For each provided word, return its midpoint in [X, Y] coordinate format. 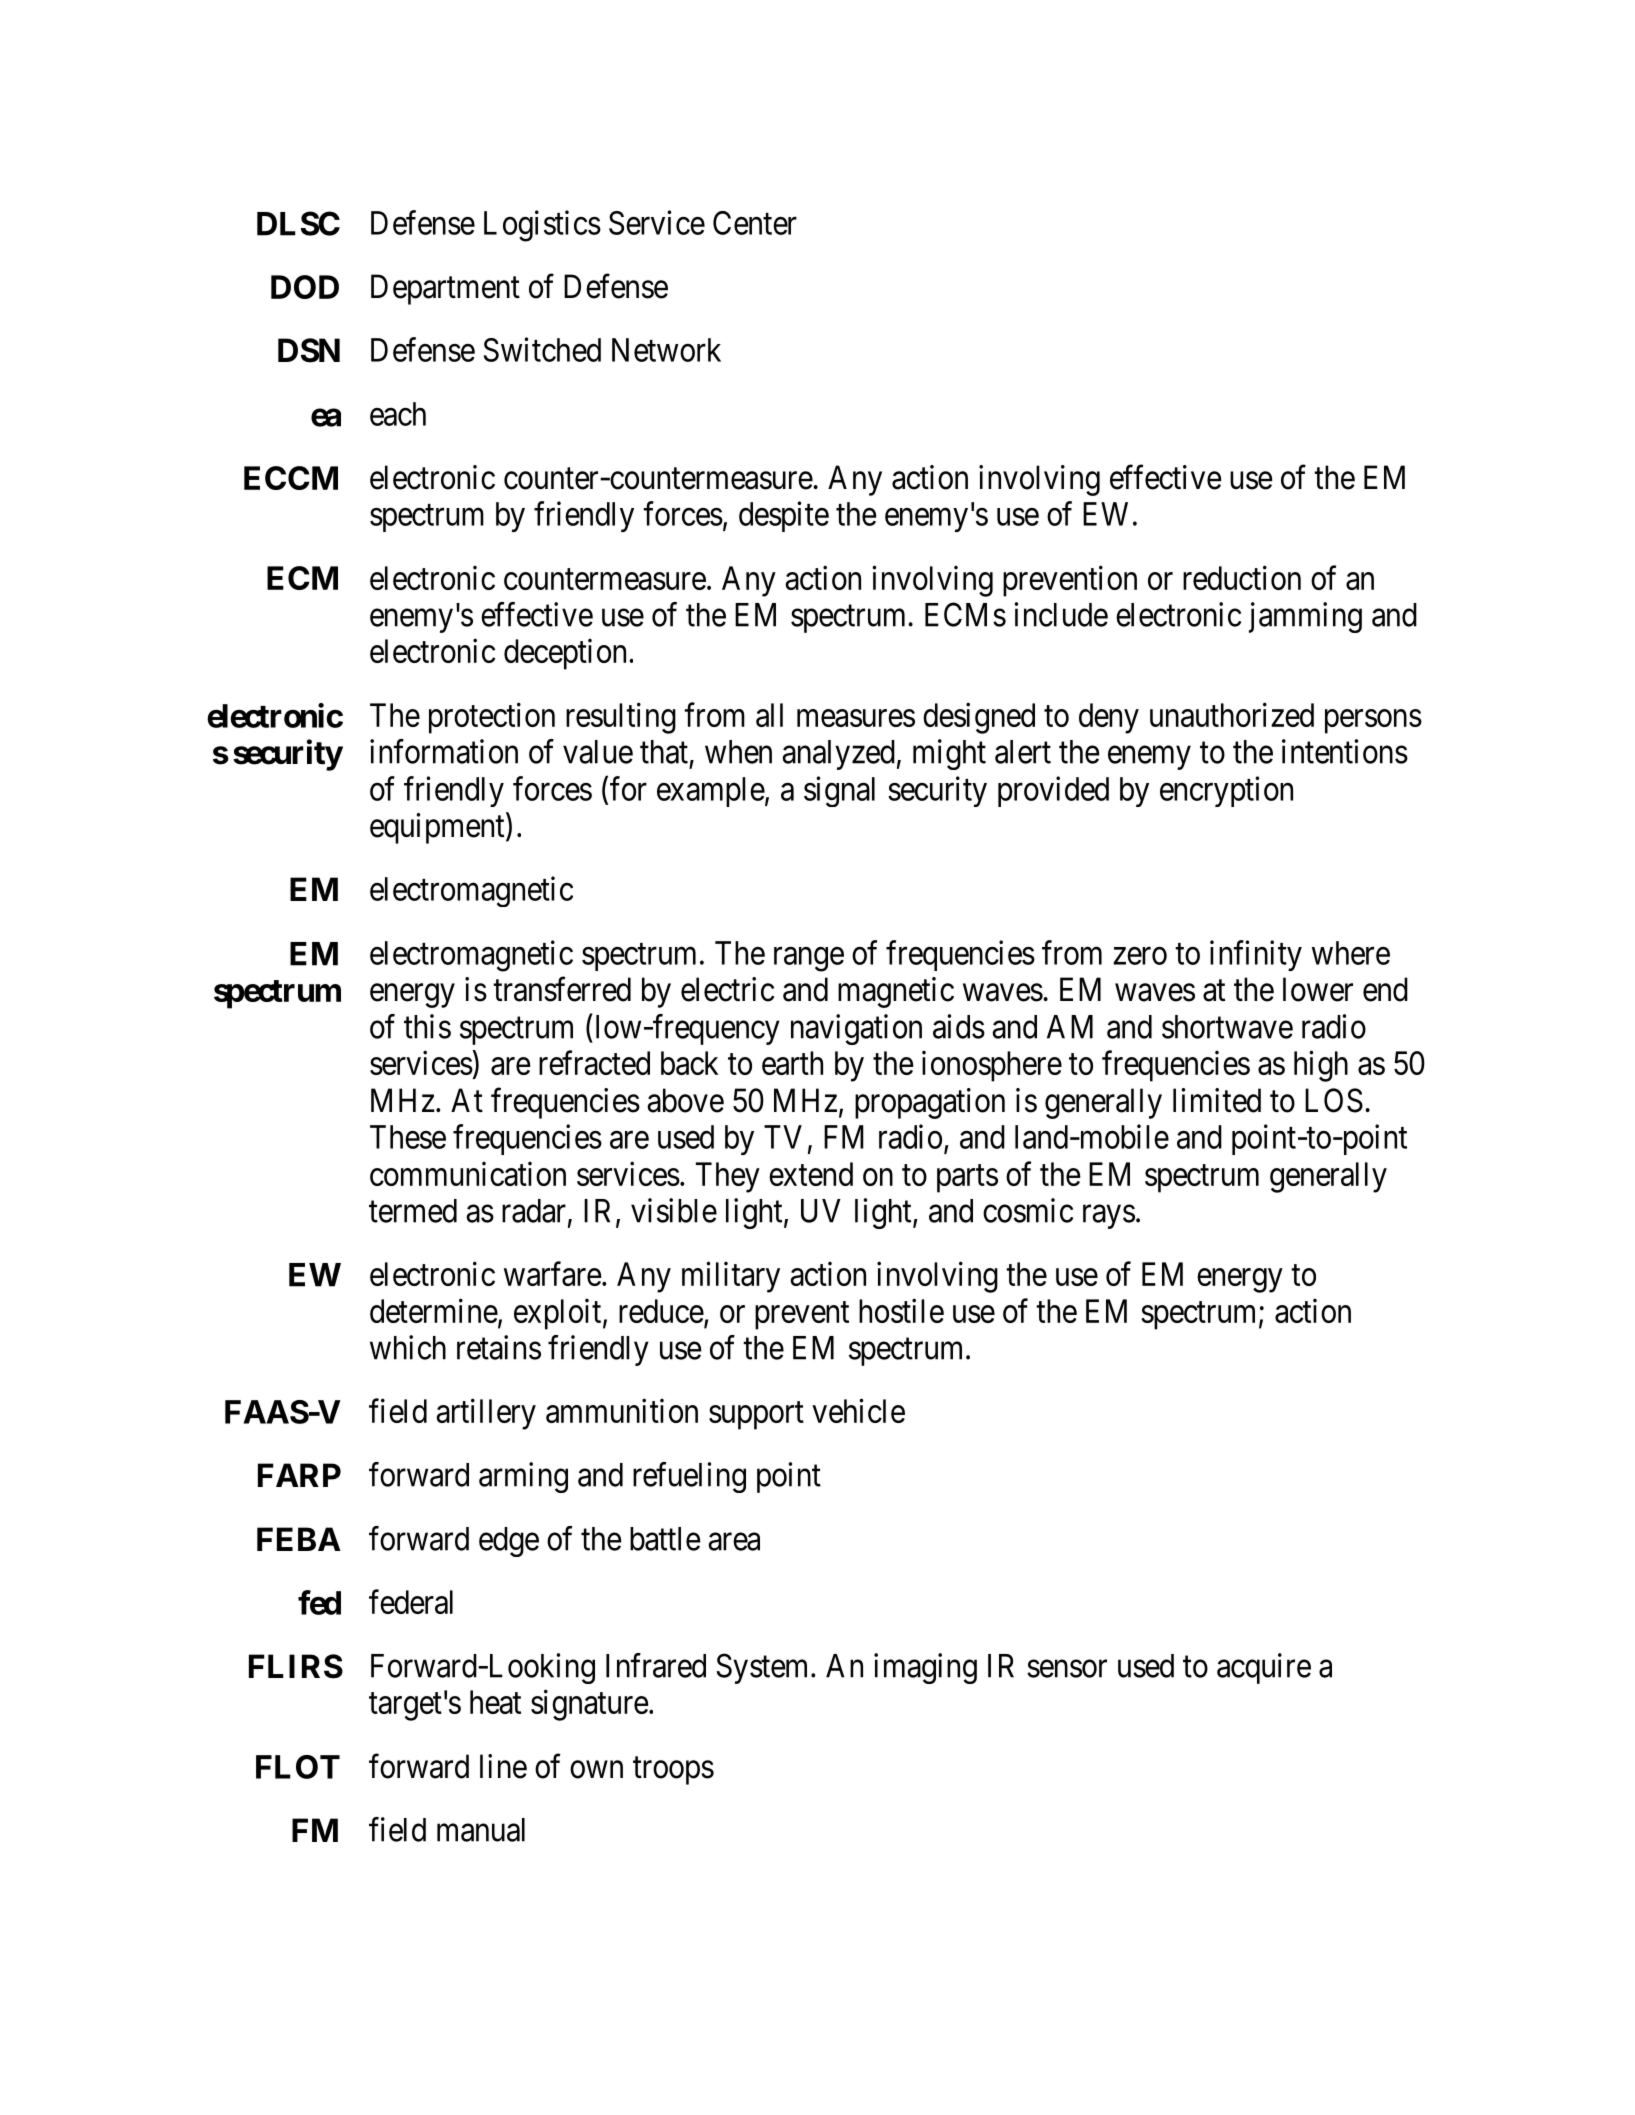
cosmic [1028, 1210]
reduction [1242, 577]
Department [445, 289]
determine [434, 1310]
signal [839, 791]
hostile [901, 1310]
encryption [1226, 791]
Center [755, 223]
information [444, 751]
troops [673, 1771]
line [503, 1766]
